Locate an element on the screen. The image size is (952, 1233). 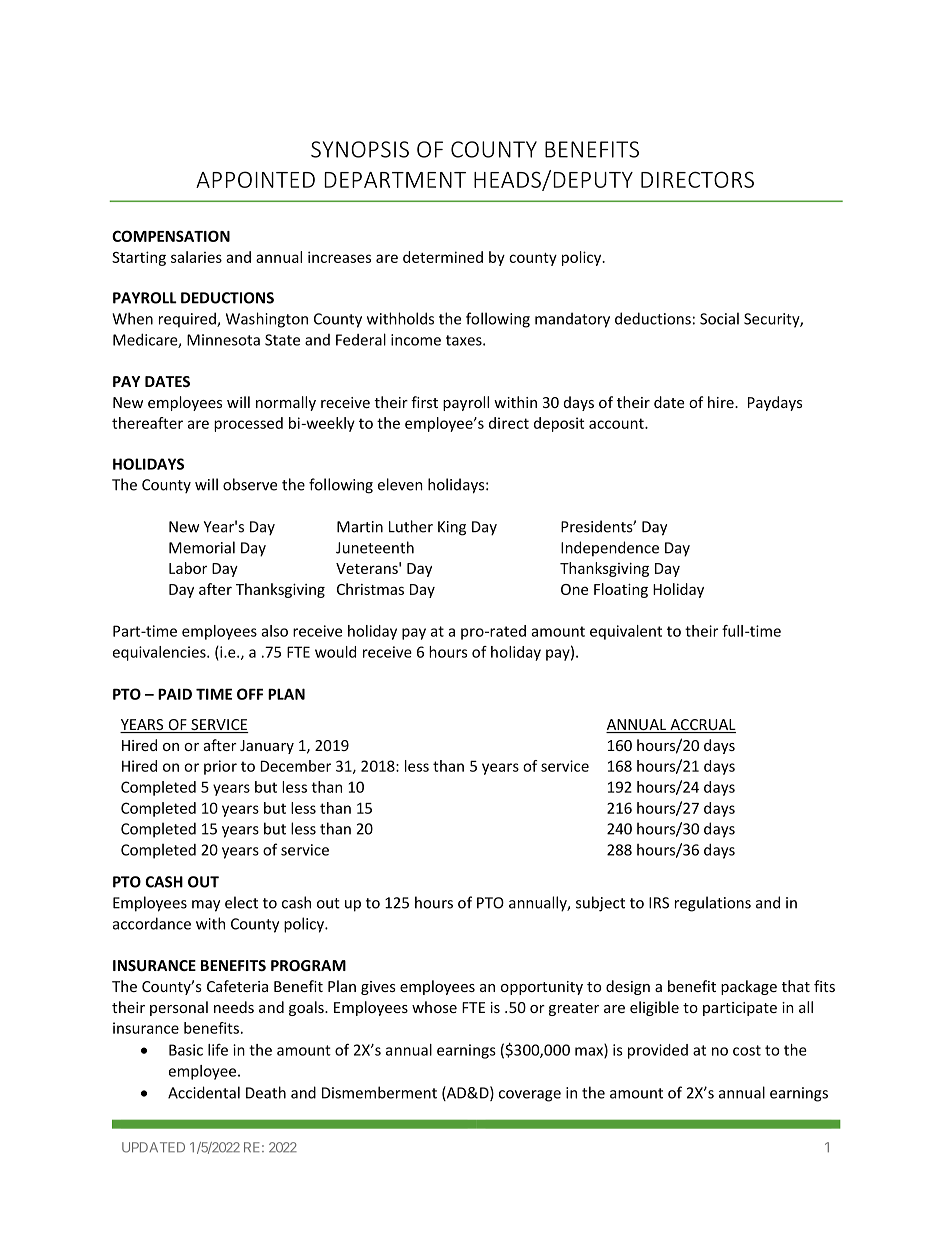
Social is located at coordinates (719, 318).
